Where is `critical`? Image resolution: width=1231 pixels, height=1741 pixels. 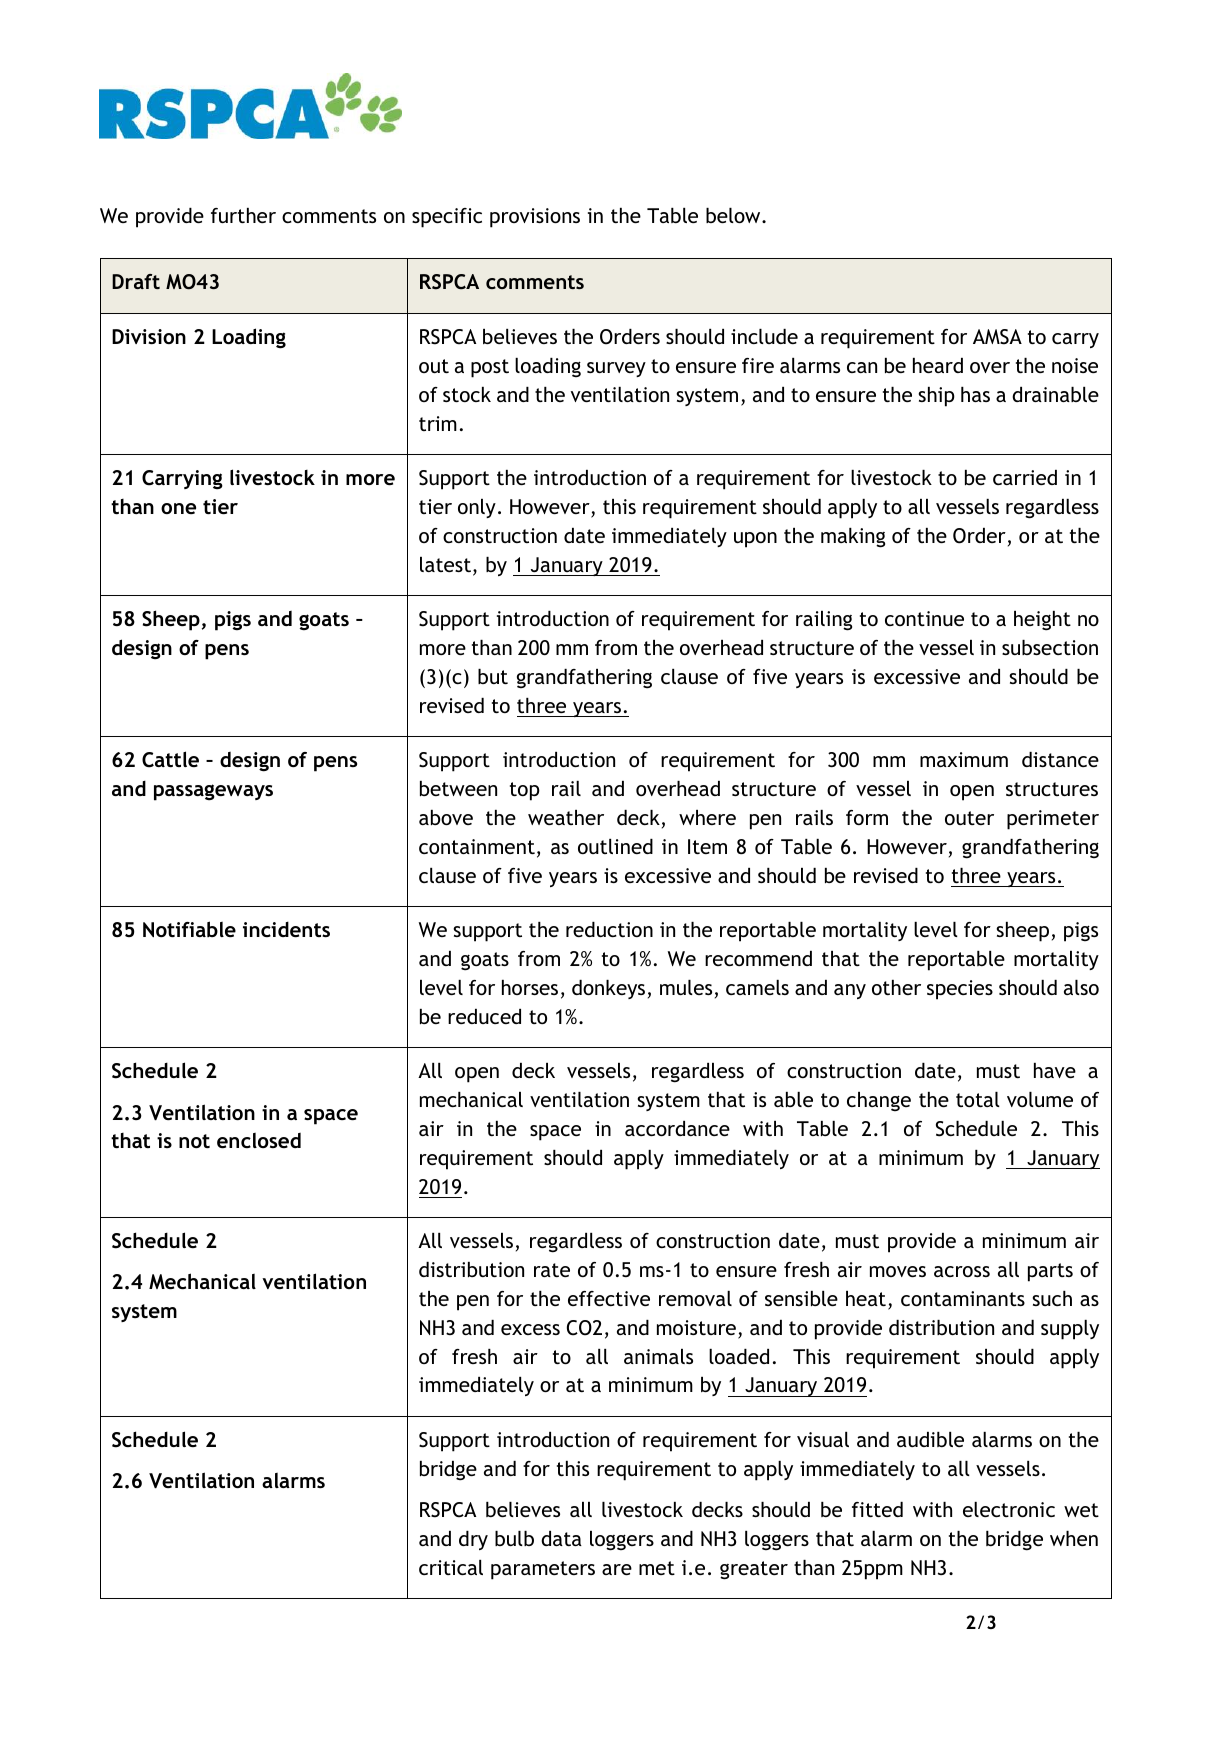
critical is located at coordinates (451, 1567).
